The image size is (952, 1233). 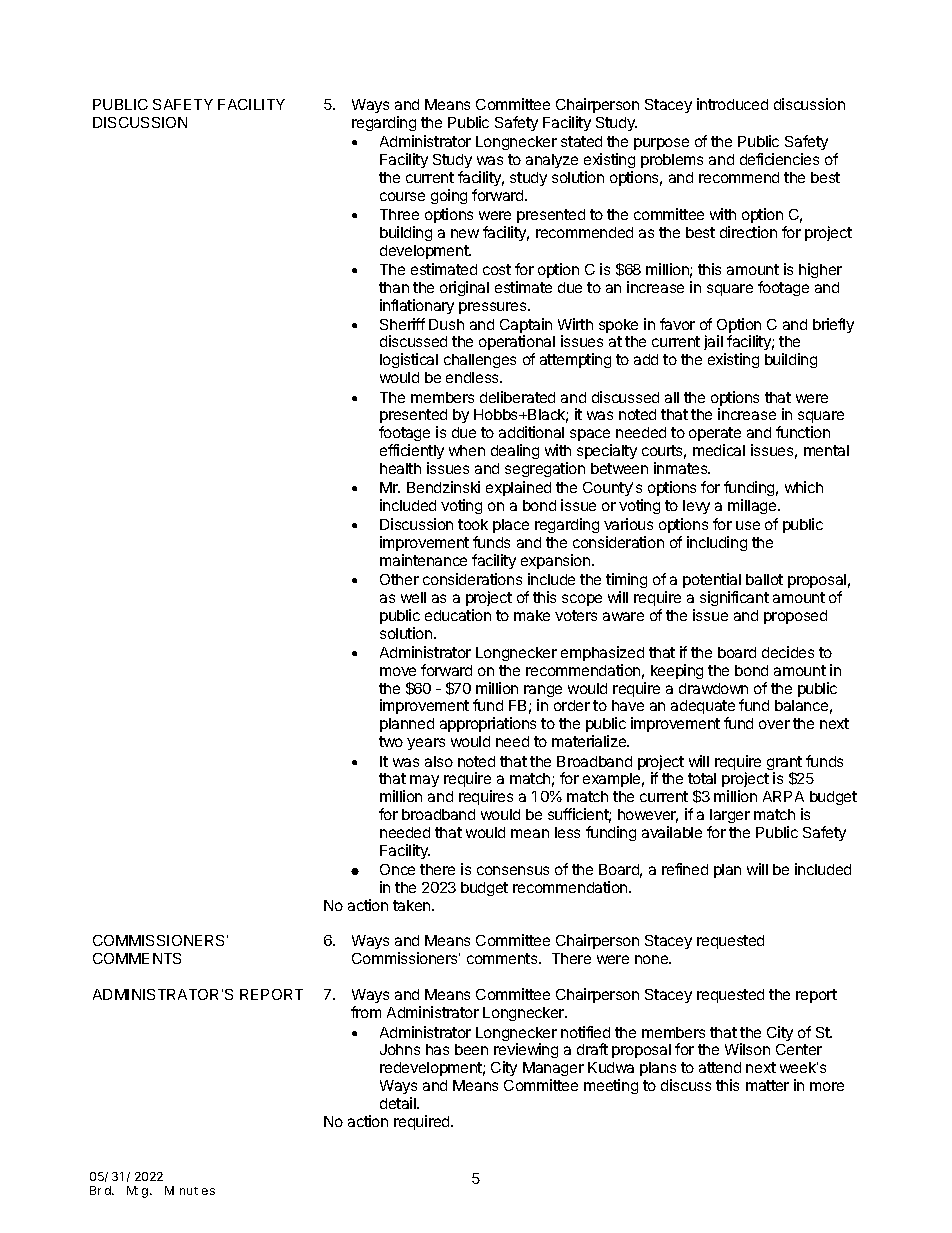 What do you see at coordinates (685, 869) in the screenshot?
I see `refined` at bounding box center [685, 869].
